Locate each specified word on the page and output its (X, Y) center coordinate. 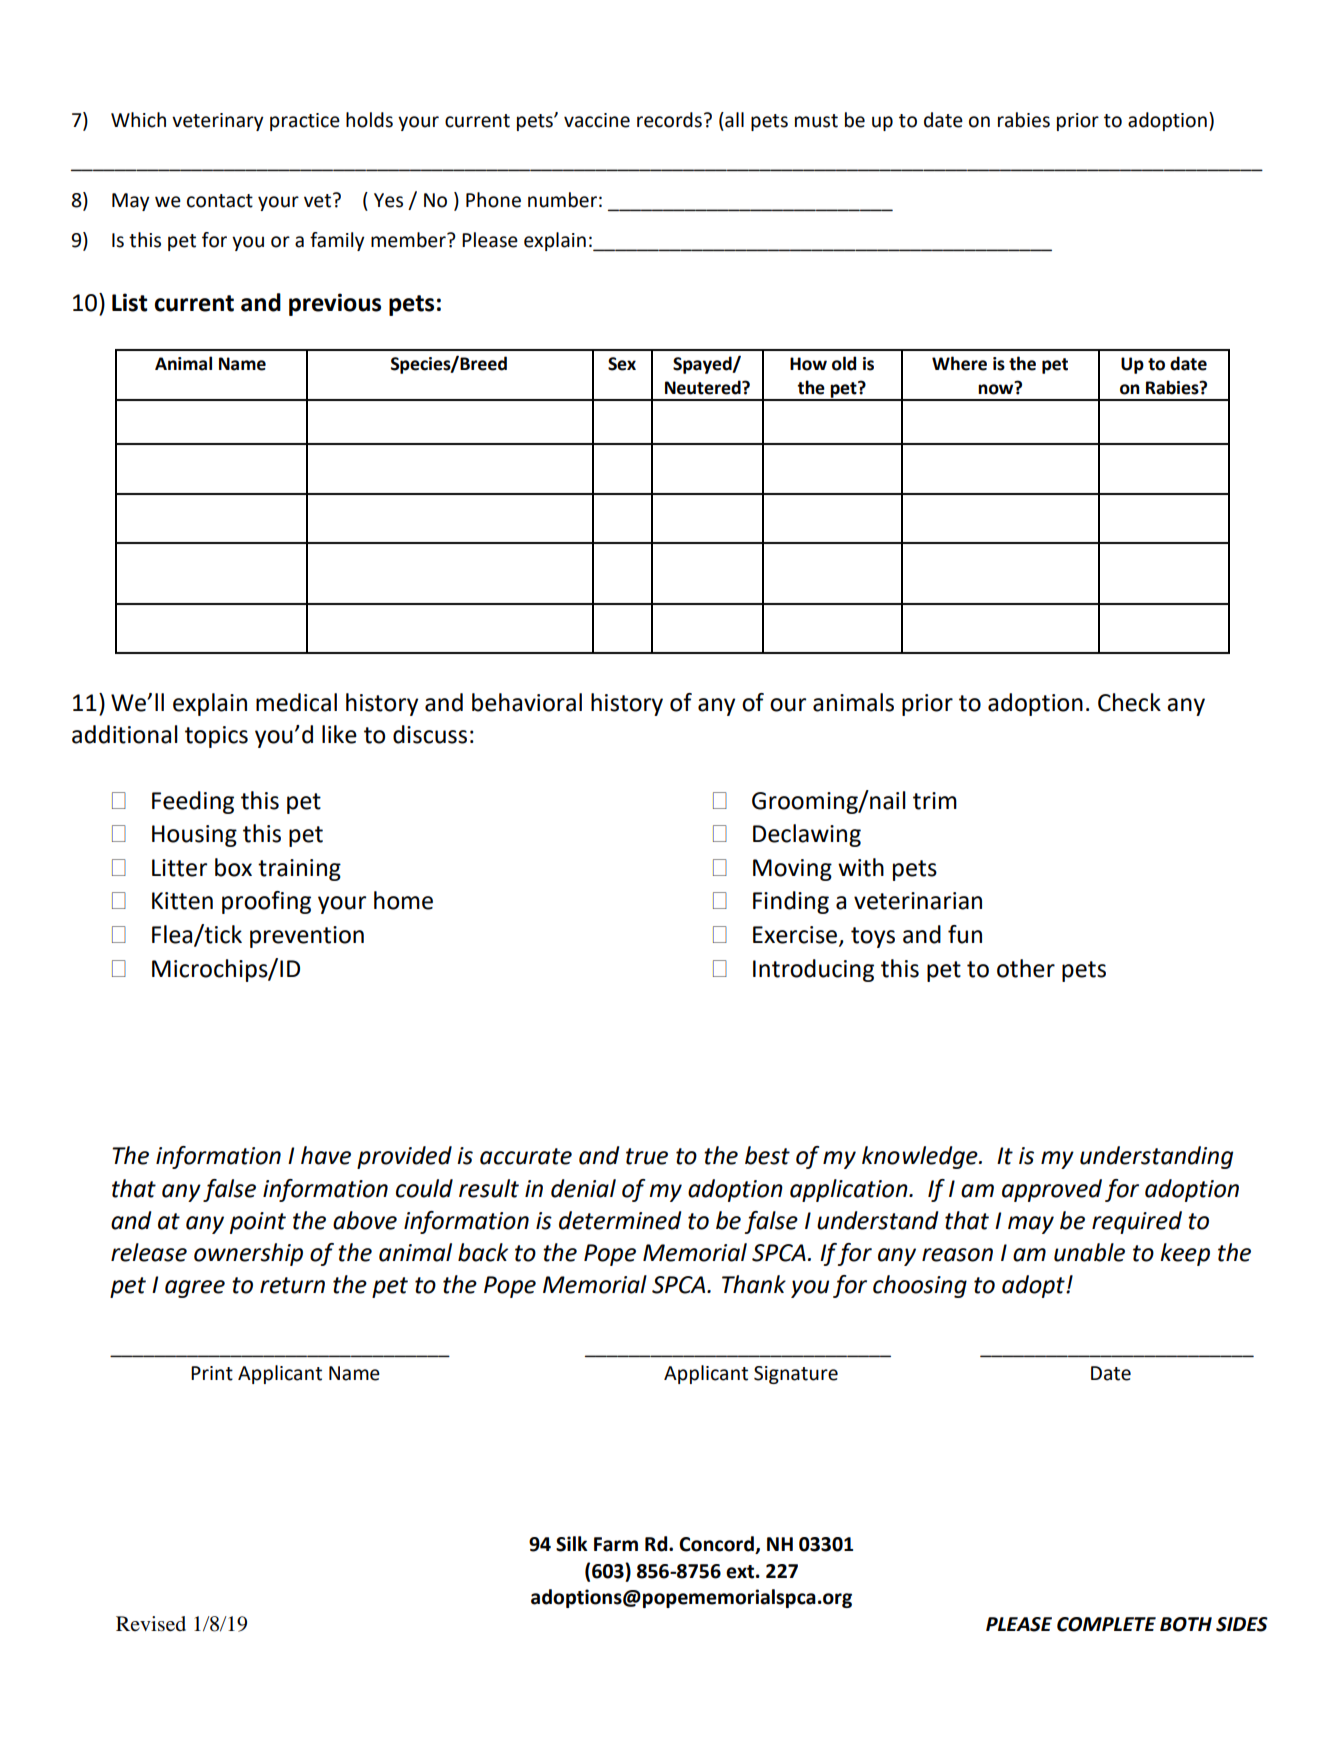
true (647, 1156)
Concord (716, 1544)
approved (1052, 1190)
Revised (151, 1624)
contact (220, 201)
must (816, 121)
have (326, 1155)
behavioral (527, 702)
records (669, 120)
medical (296, 702)
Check (1129, 702)
